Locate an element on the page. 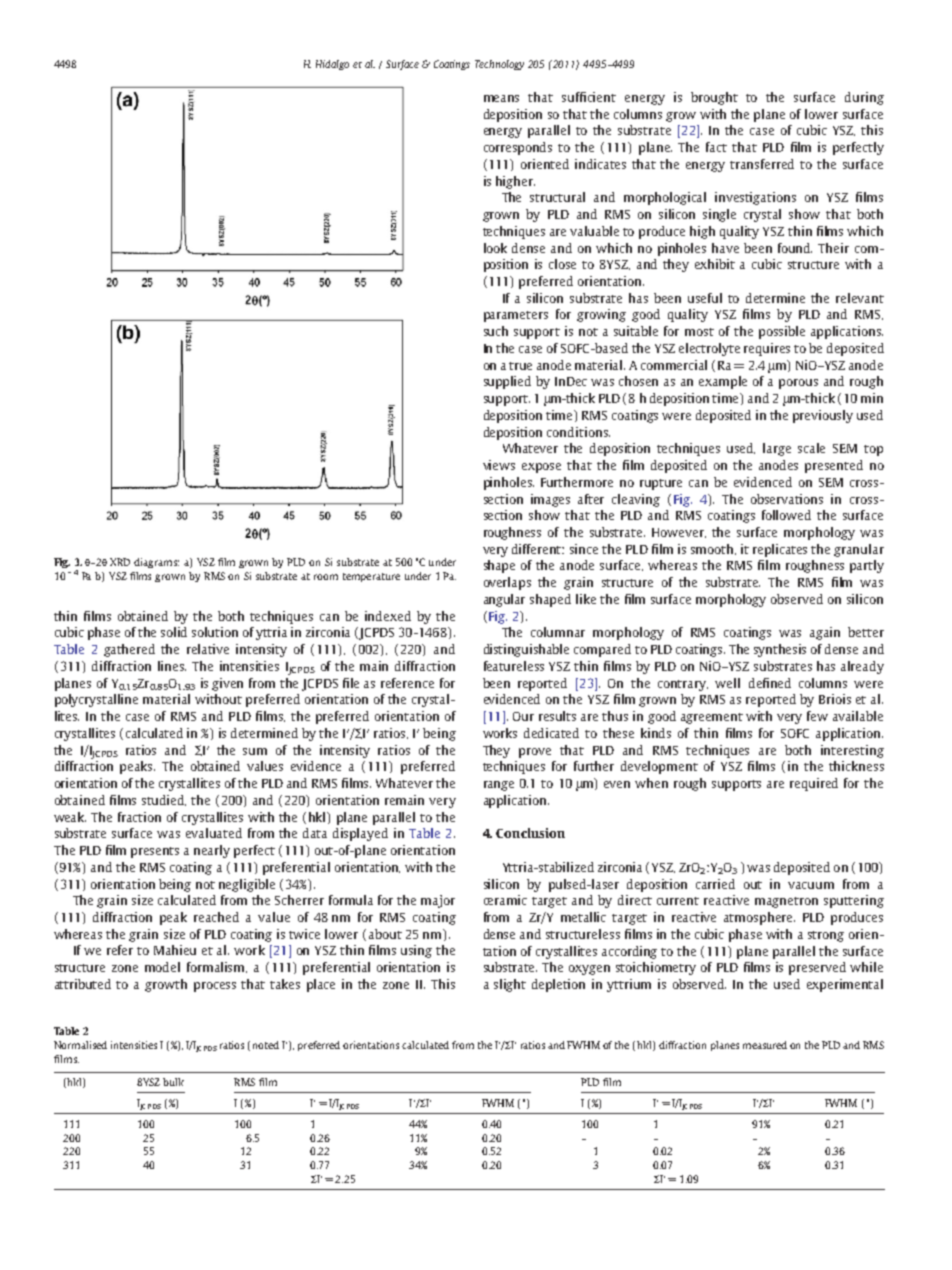 Image resolution: width=952 pixels, height=1270 pixels. supplied is located at coordinates (507, 382).
